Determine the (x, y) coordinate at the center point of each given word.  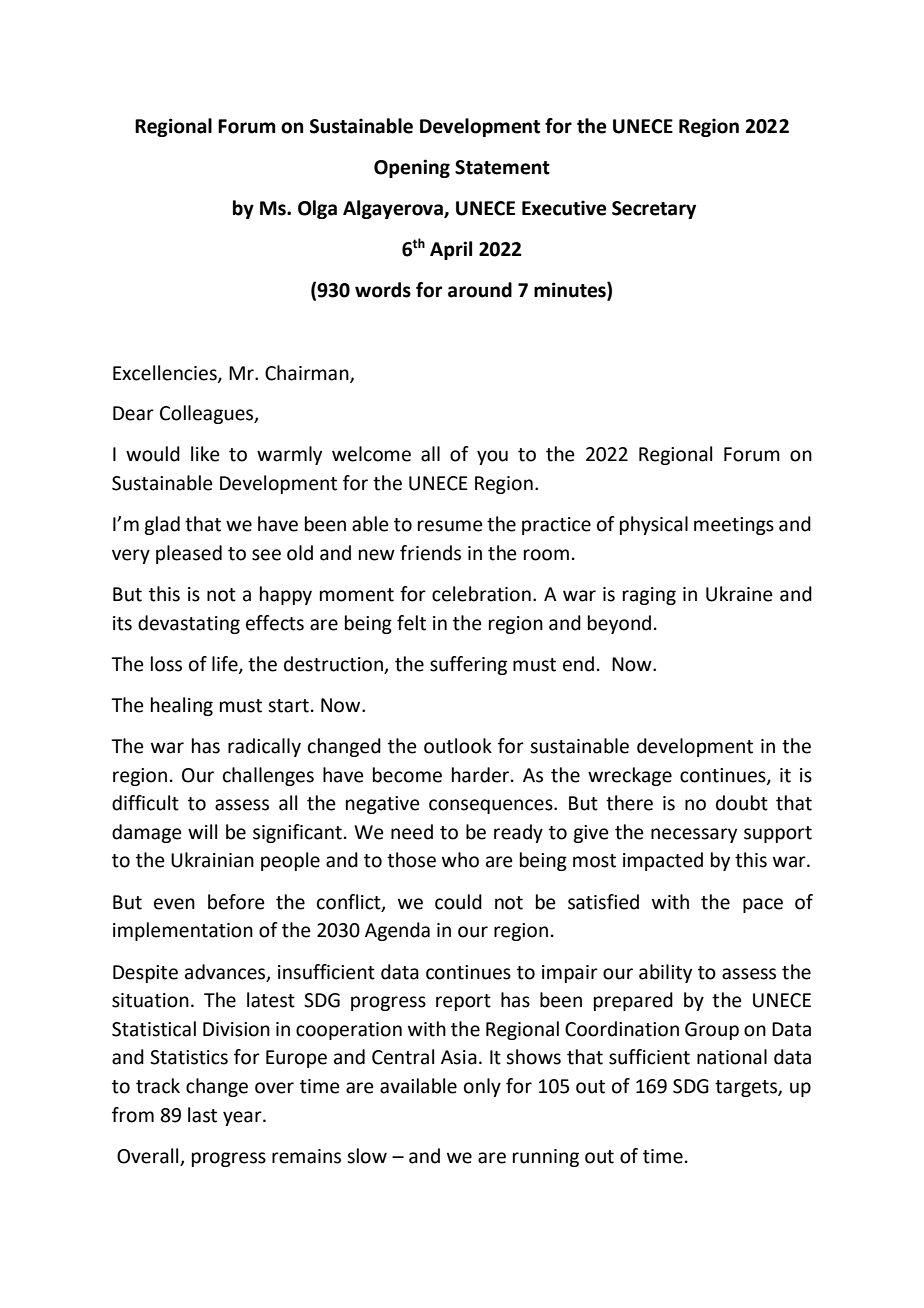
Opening (412, 168)
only (482, 1087)
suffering (468, 665)
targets (747, 1088)
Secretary (654, 210)
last (202, 1115)
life (226, 665)
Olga (317, 209)
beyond (619, 624)
